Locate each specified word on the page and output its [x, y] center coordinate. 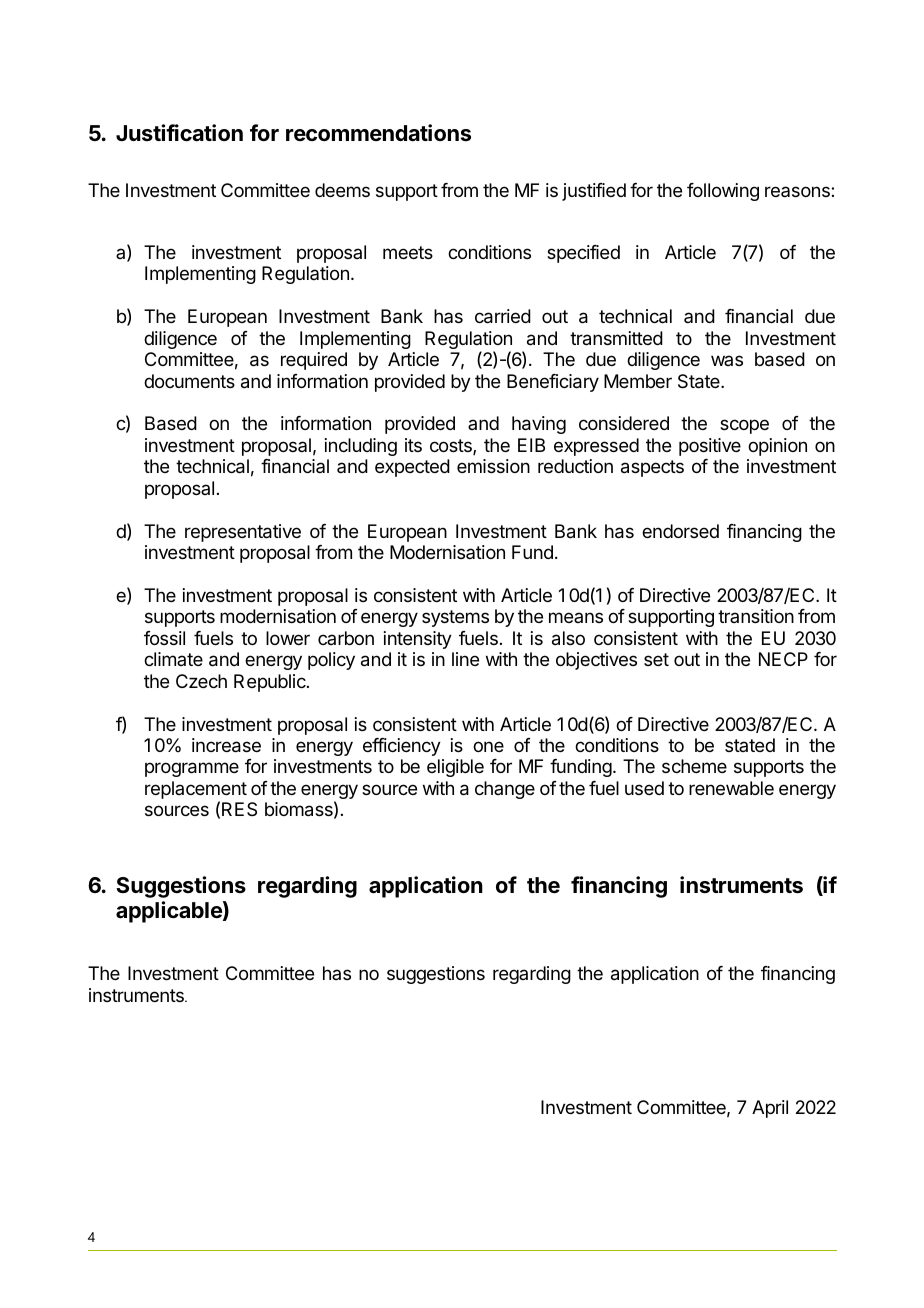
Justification [179, 133]
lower [288, 638]
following [723, 192]
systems [455, 618]
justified [594, 192]
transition [756, 616]
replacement [196, 791]
